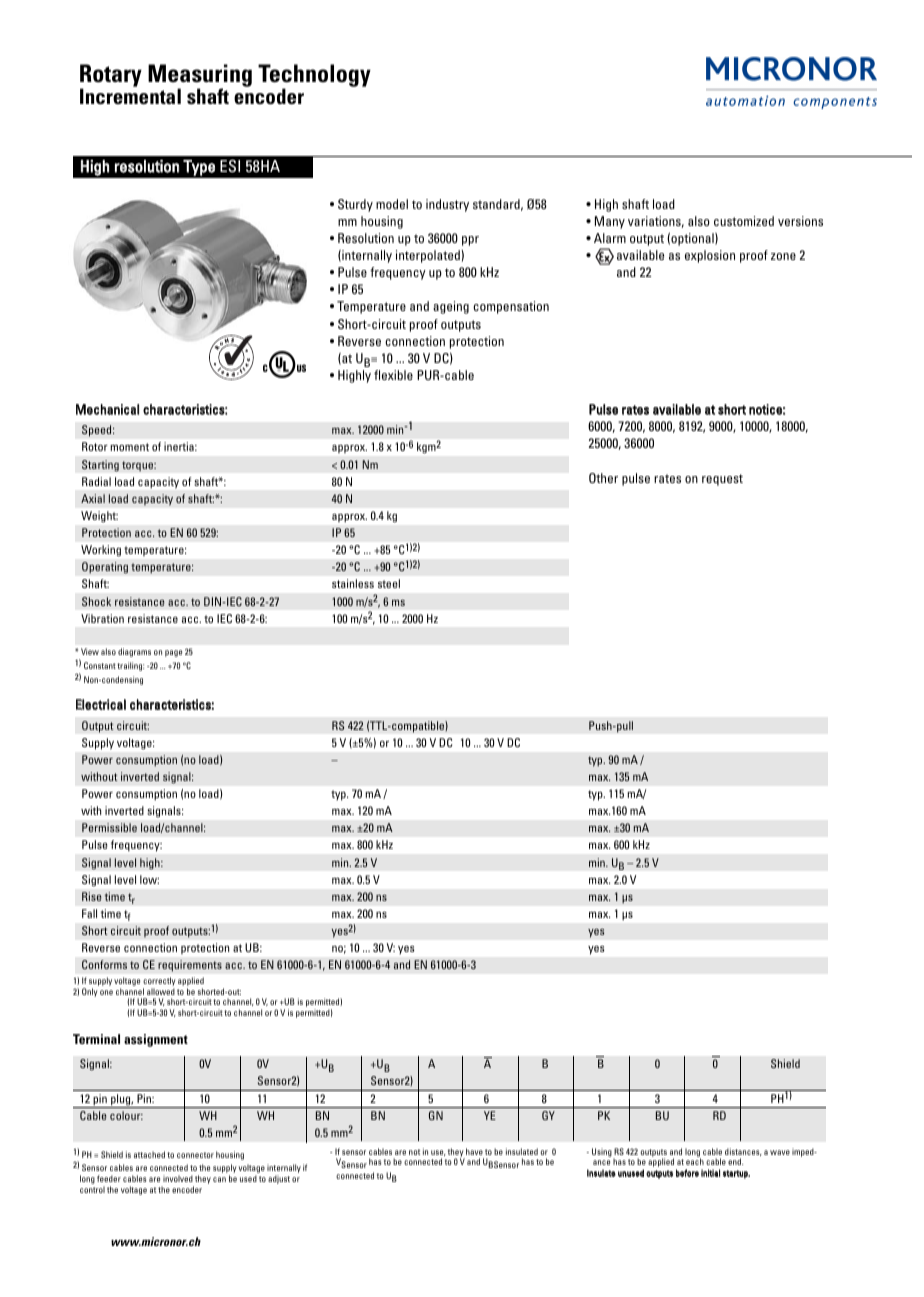 Image resolution: width=924 pixels, height=1297 pixels. What do you see at coordinates (190, 966) in the screenshot?
I see `requirements` at bounding box center [190, 966].
